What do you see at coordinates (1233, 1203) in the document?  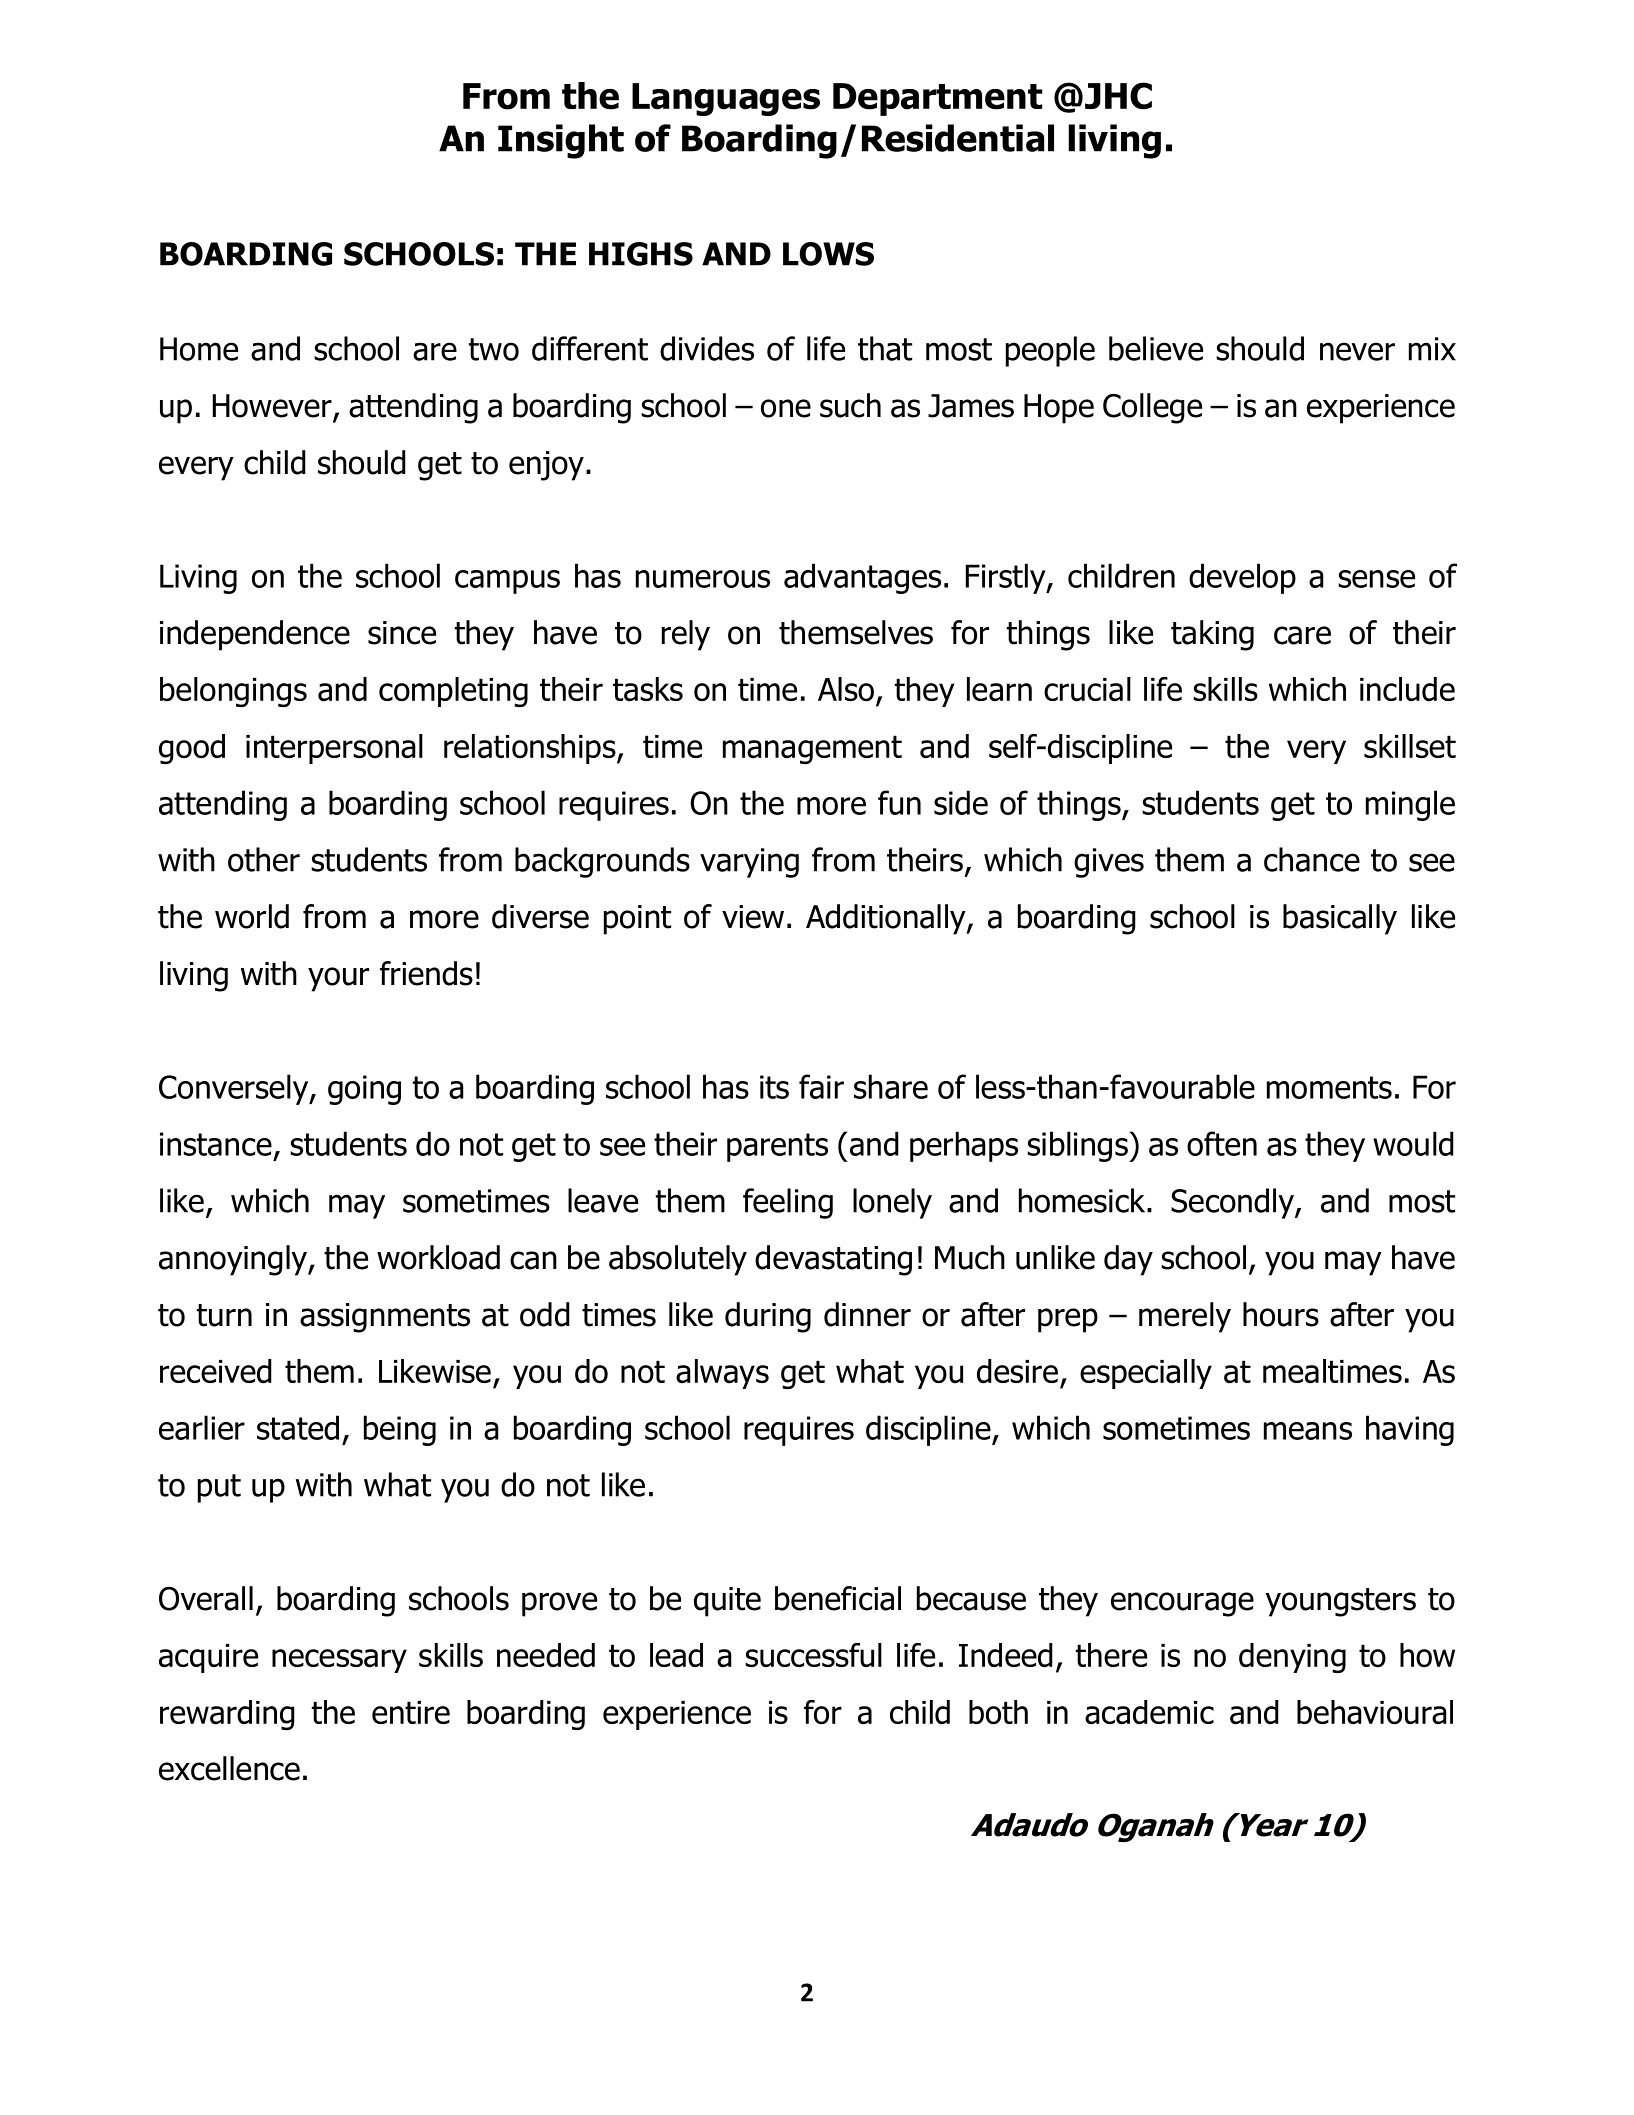 I see `Secondly` at bounding box center [1233, 1203].
